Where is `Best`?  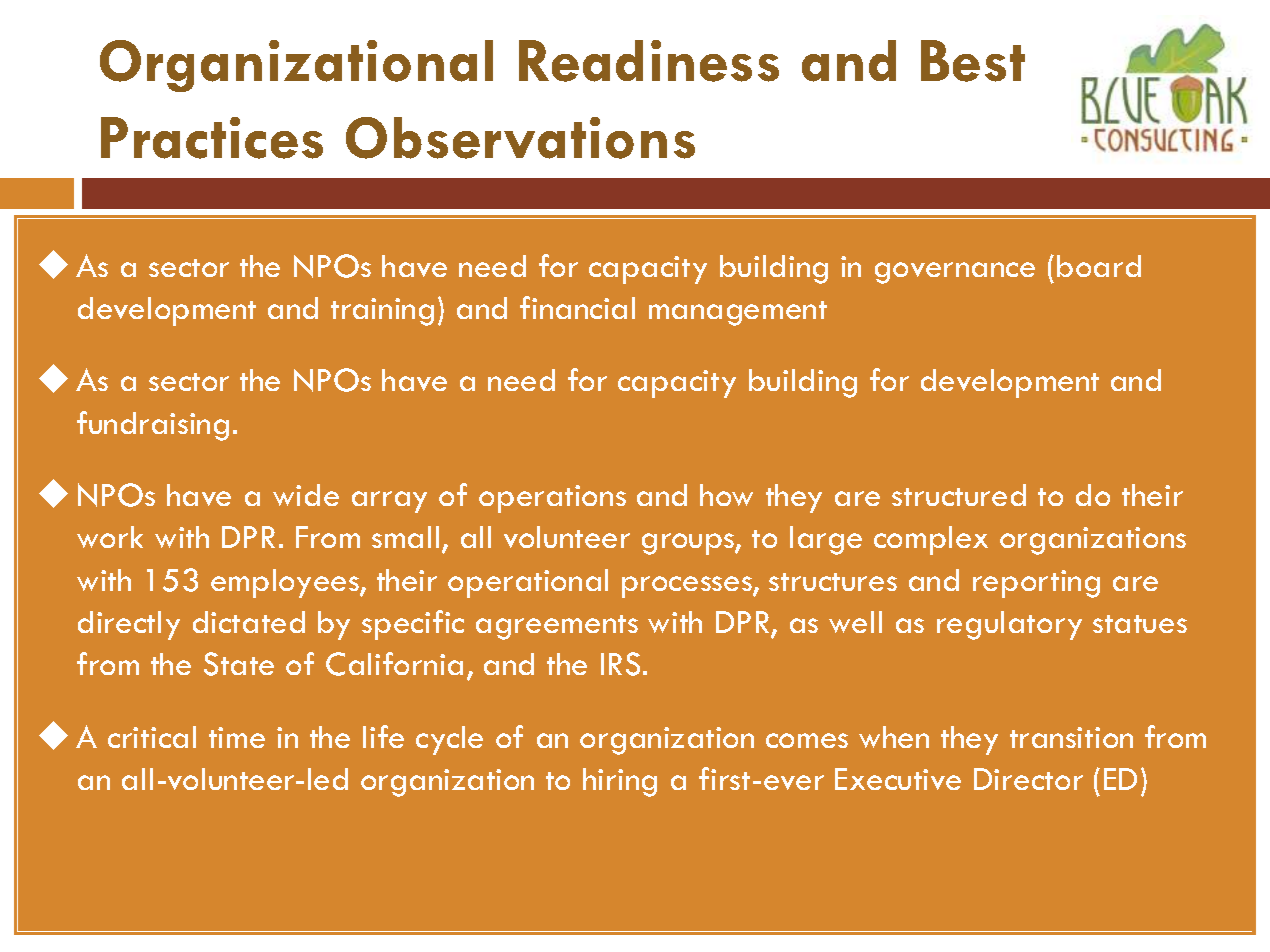 Best is located at coordinates (973, 61).
